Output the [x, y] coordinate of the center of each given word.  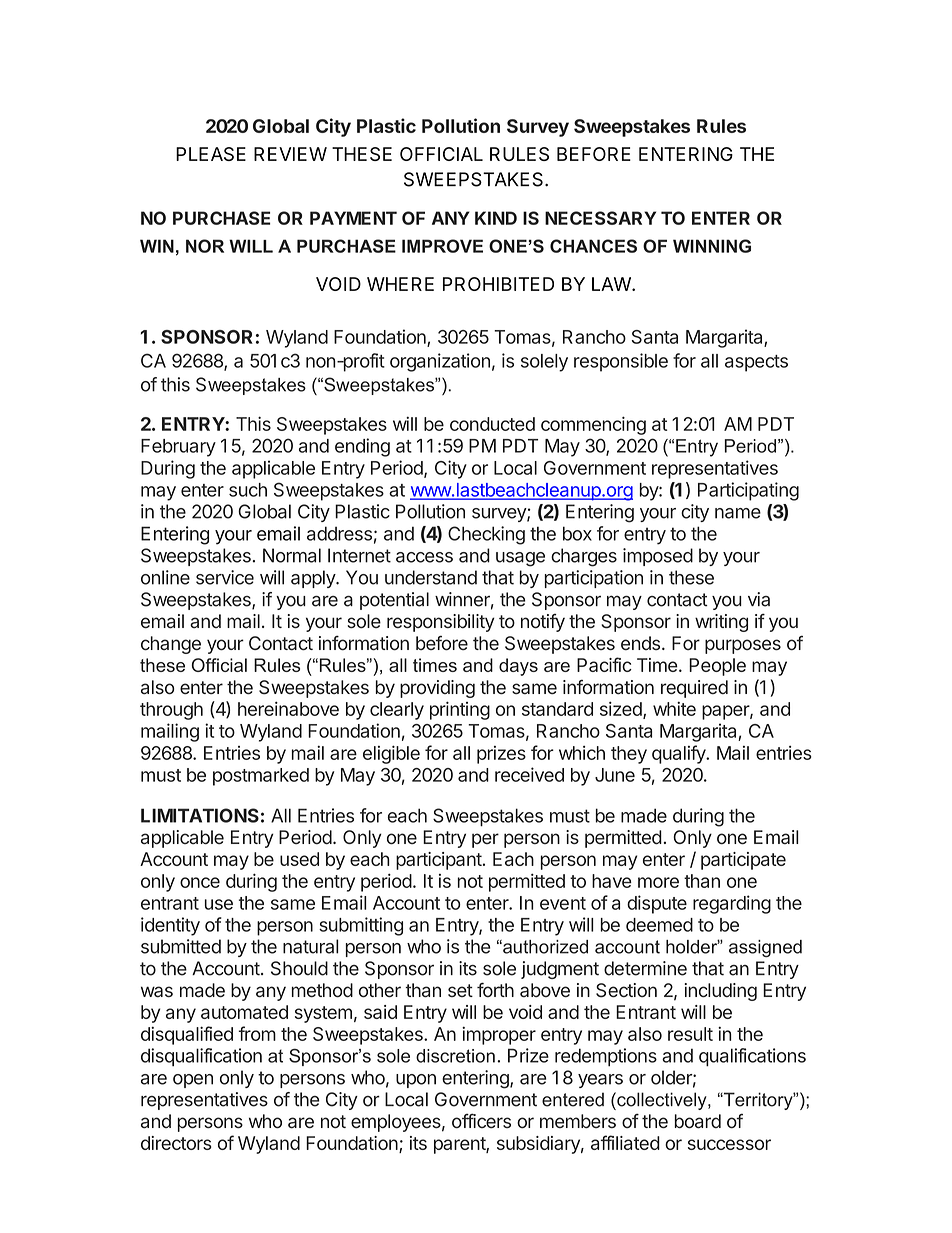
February [178, 448]
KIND [496, 218]
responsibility [441, 623]
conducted [492, 424]
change [171, 645]
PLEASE [211, 154]
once [200, 882]
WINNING [712, 246]
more [658, 882]
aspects [756, 363]
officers [481, 1121]
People [717, 667]
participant [439, 861]
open [193, 1081]
